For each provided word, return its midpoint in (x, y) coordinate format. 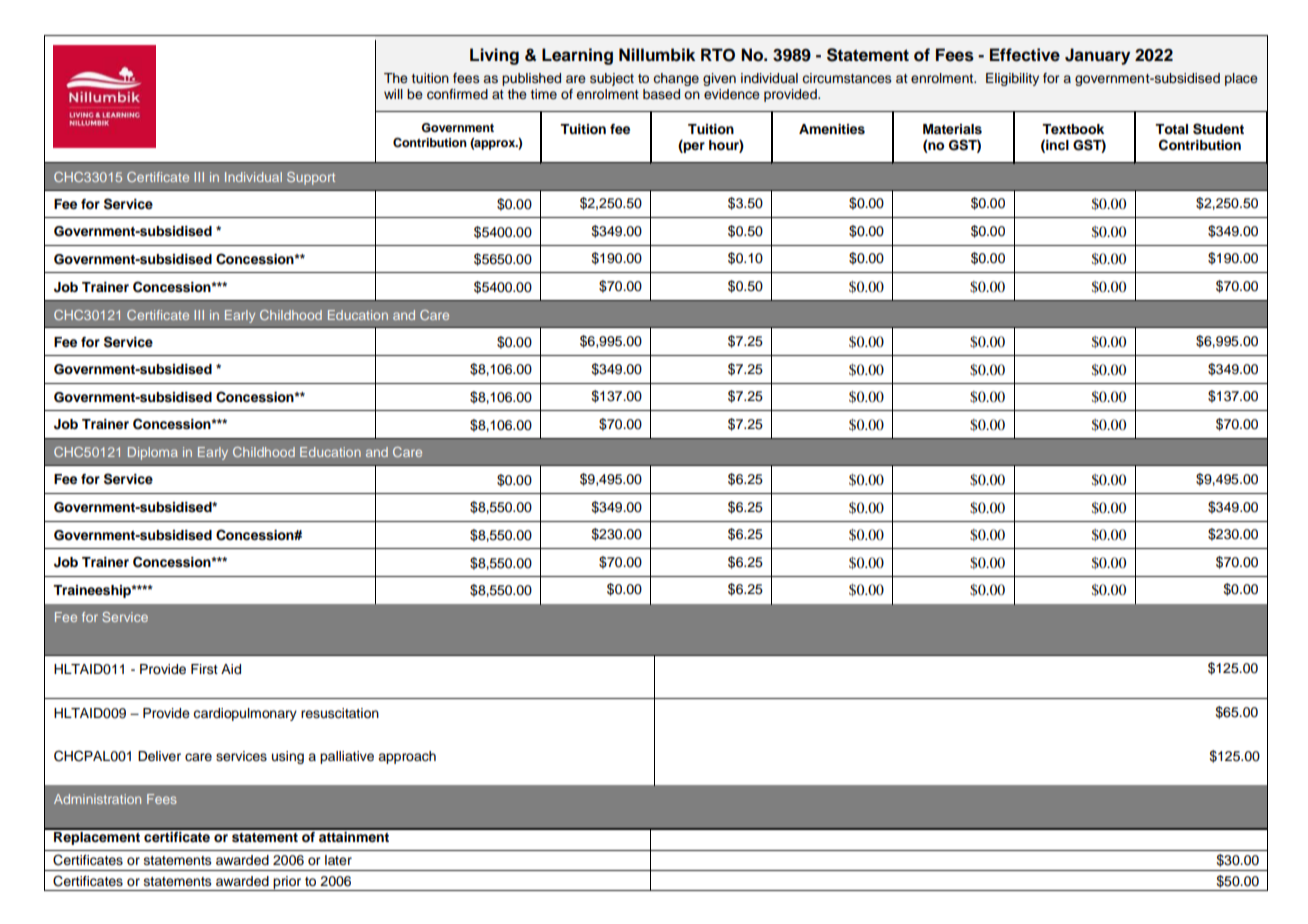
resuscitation (340, 713)
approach (407, 757)
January (1097, 56)
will (393, 94)
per (693, 146)
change (676, 79)
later (338, 860)
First (204, 669)
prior (288, 883)
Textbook (1073, 129)
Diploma (153, 453)
